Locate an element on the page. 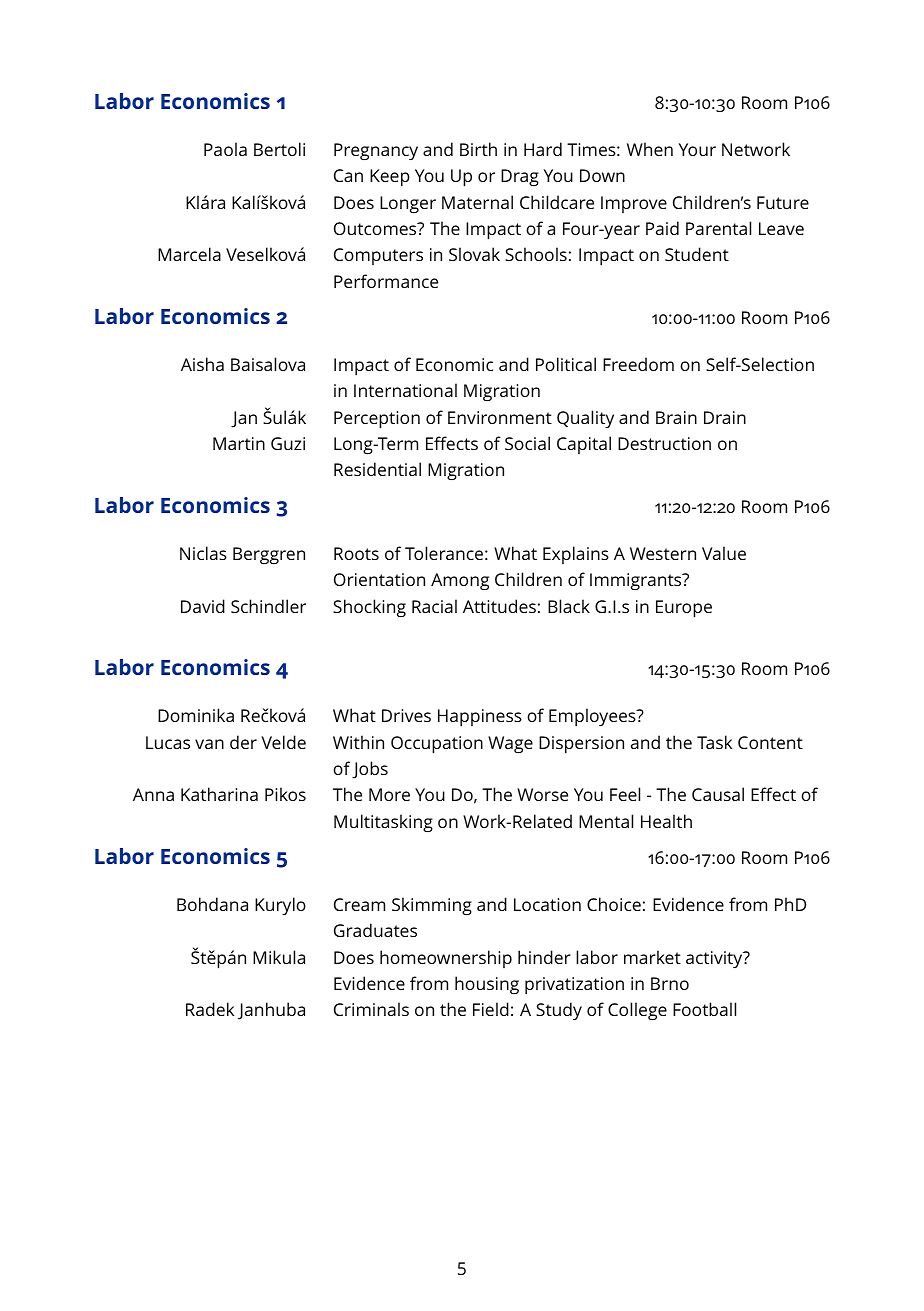 This document has height=1311, width=924. Birth is located at coordinates (478, 149).
